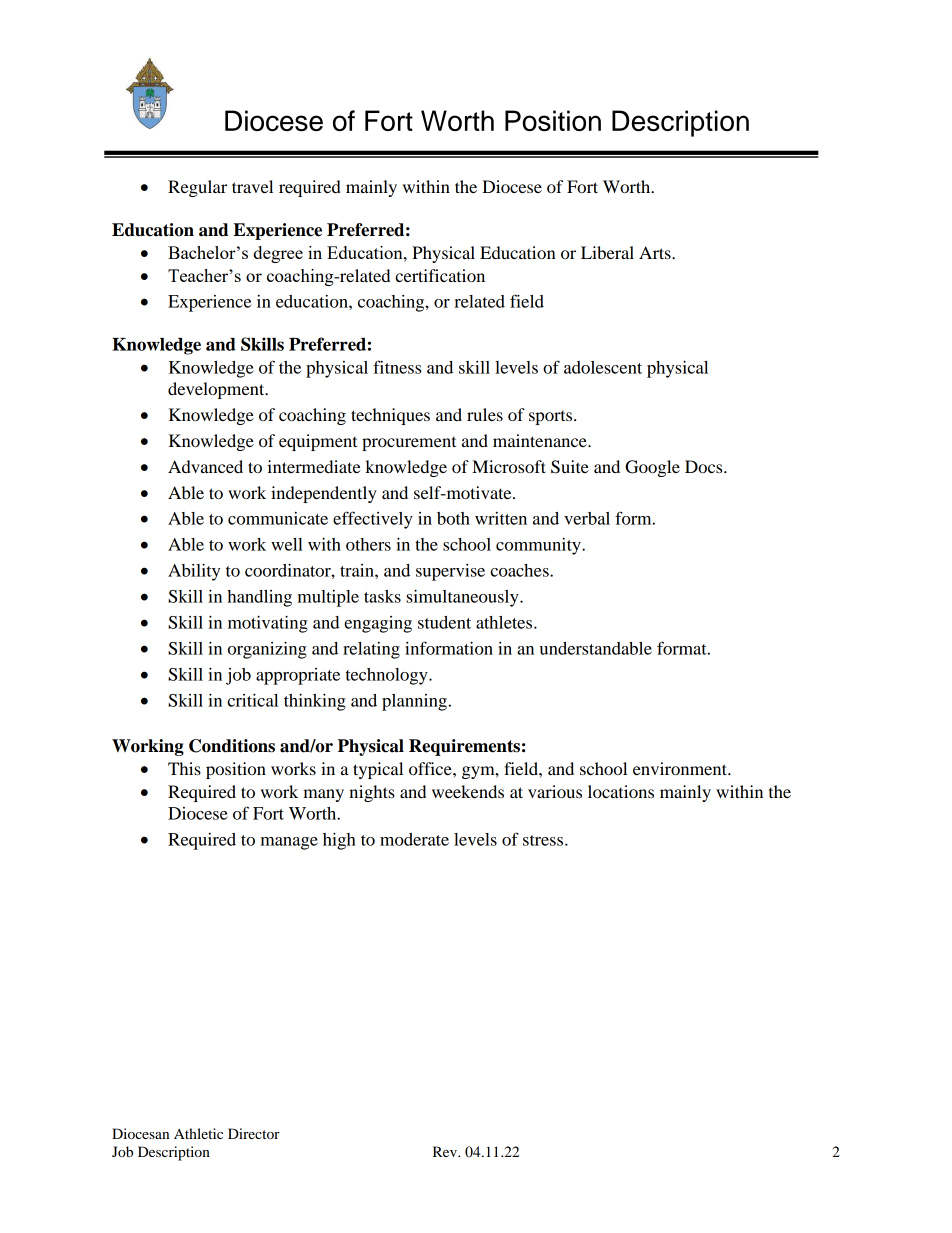  What do you see at coordinates (289, 843) in the document?
I see `manage` at bounding box center [289, 843].
